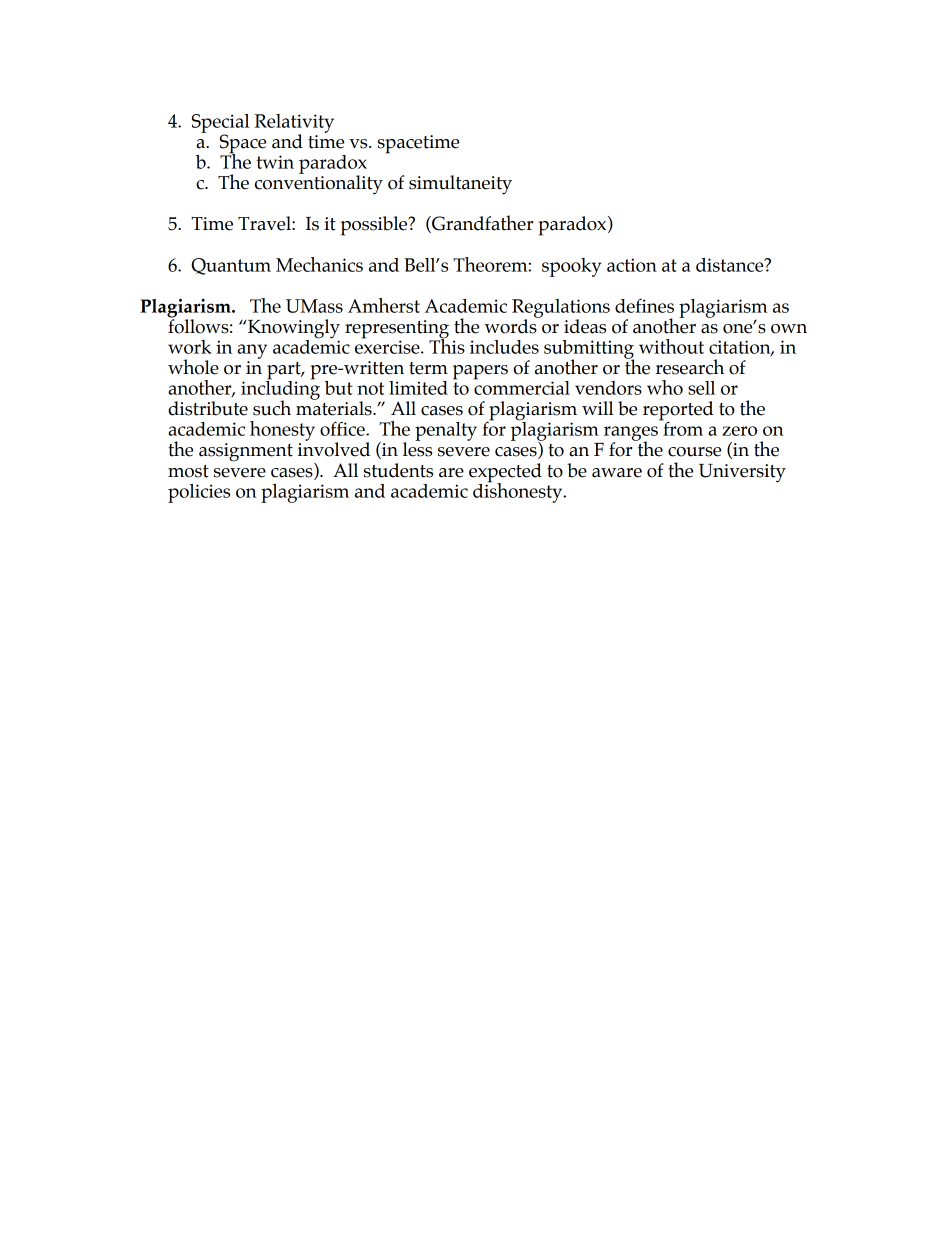  I want to click on sell, so click(701, 388).
